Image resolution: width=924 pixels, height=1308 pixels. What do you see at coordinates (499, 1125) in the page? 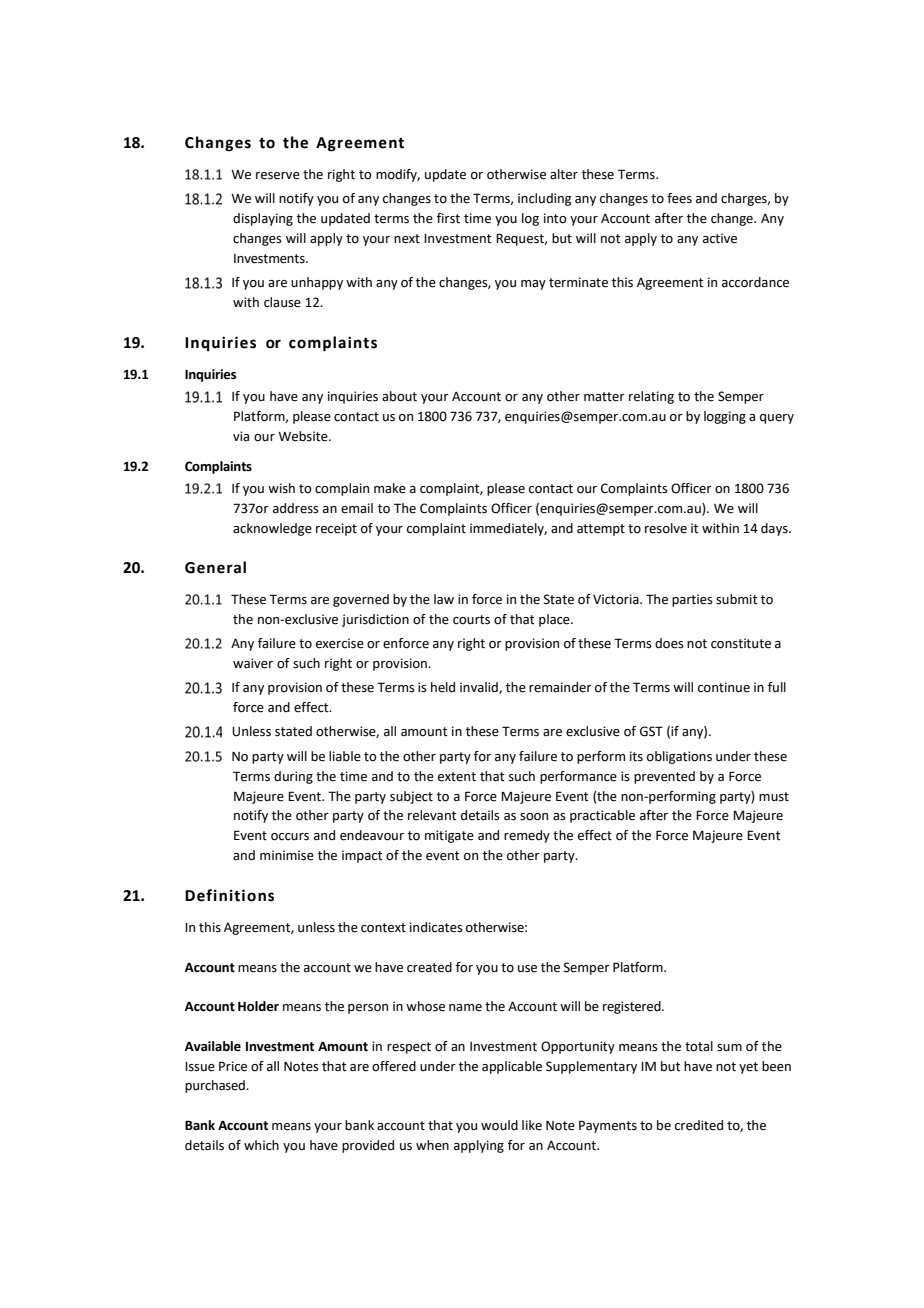
I see `would` at bounding box center [499, 1125].
